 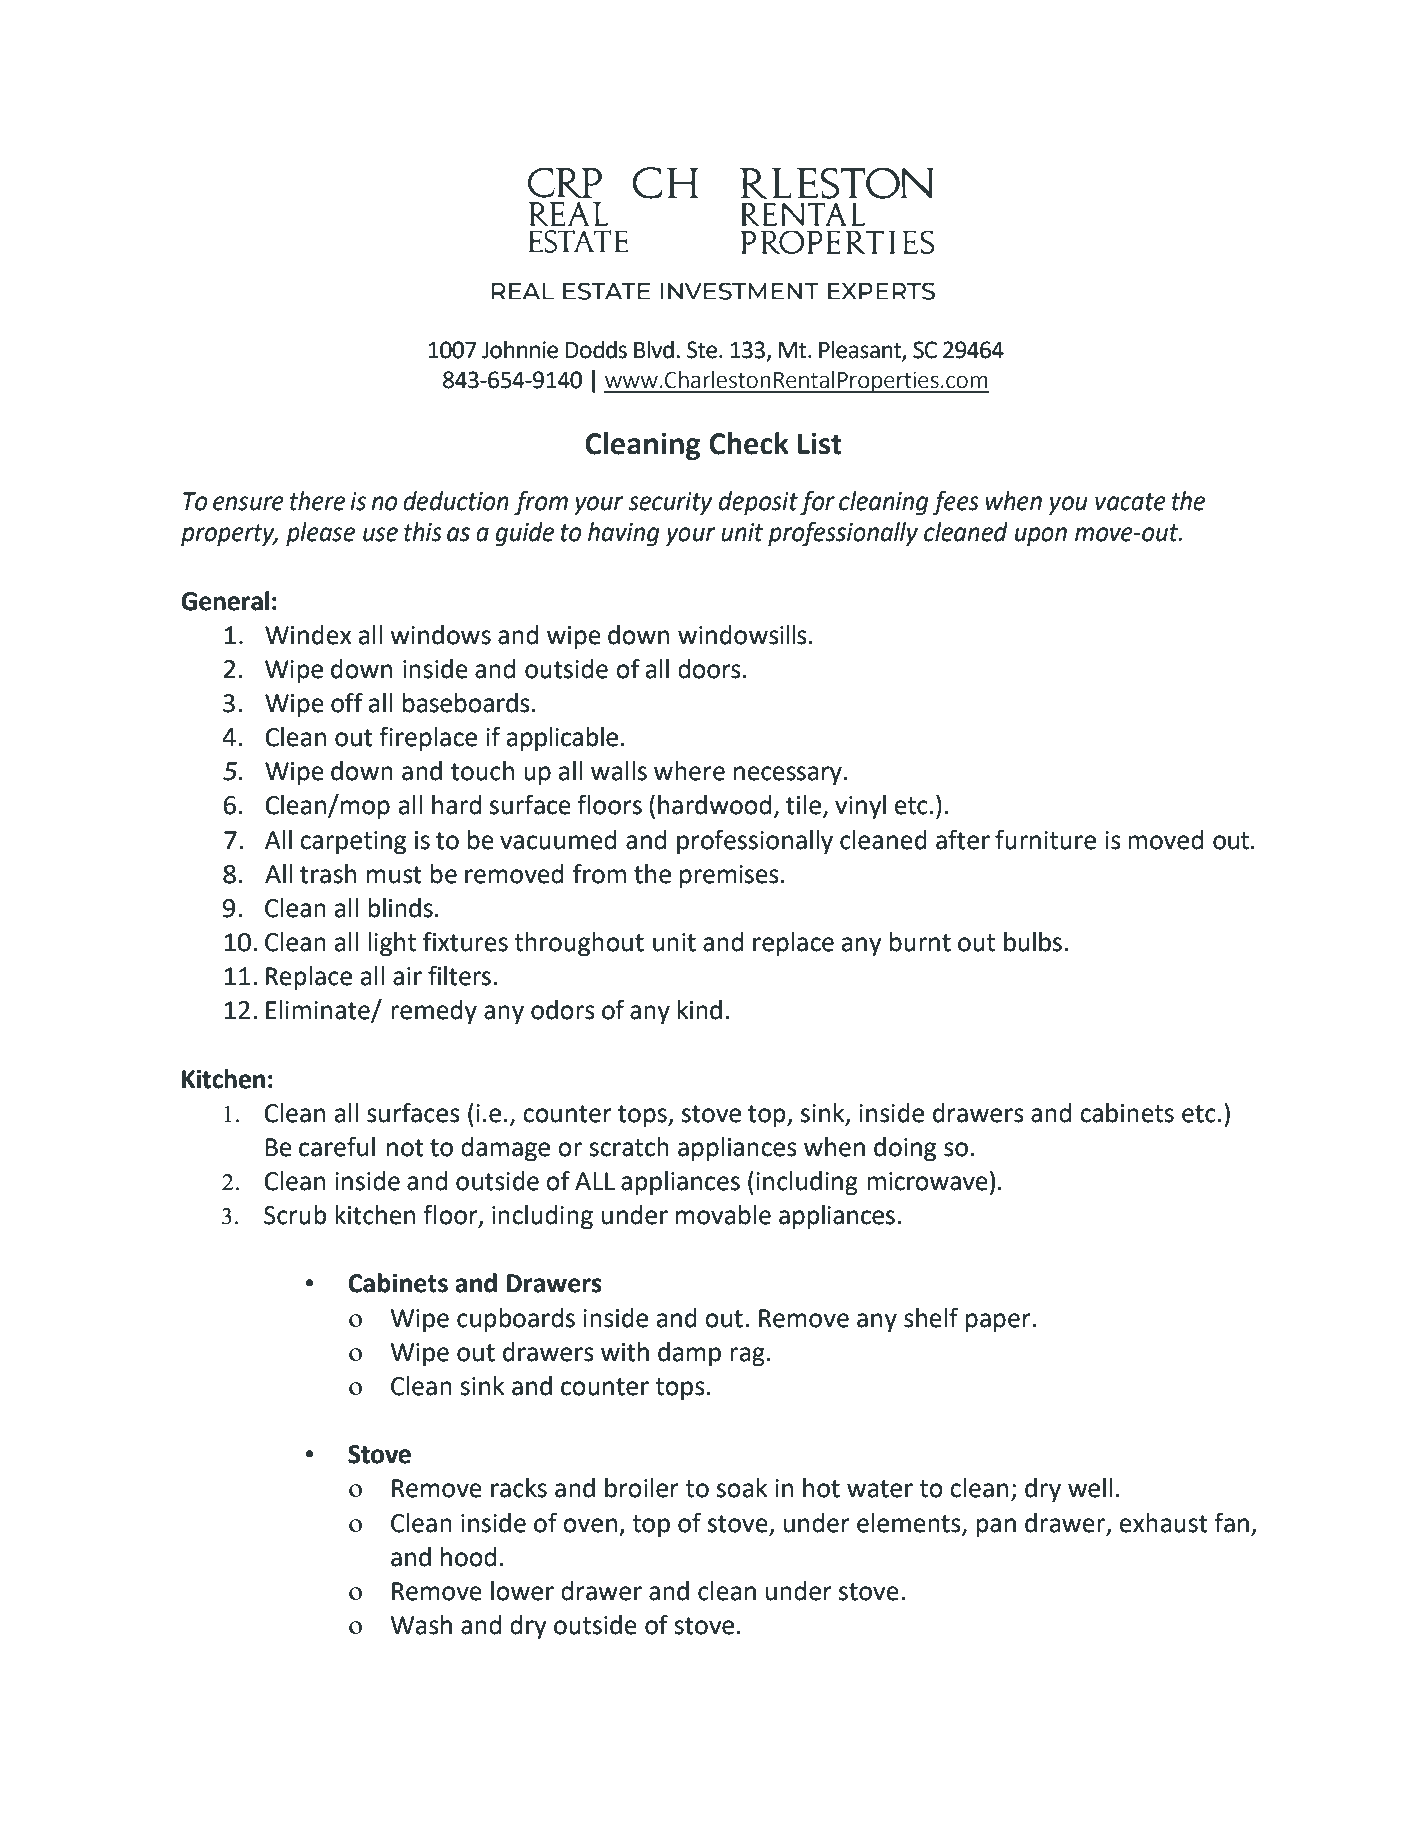 What do you see at coordinates (702, 350) in the page?
I see `Ste` at bounding box center [702, 350].
